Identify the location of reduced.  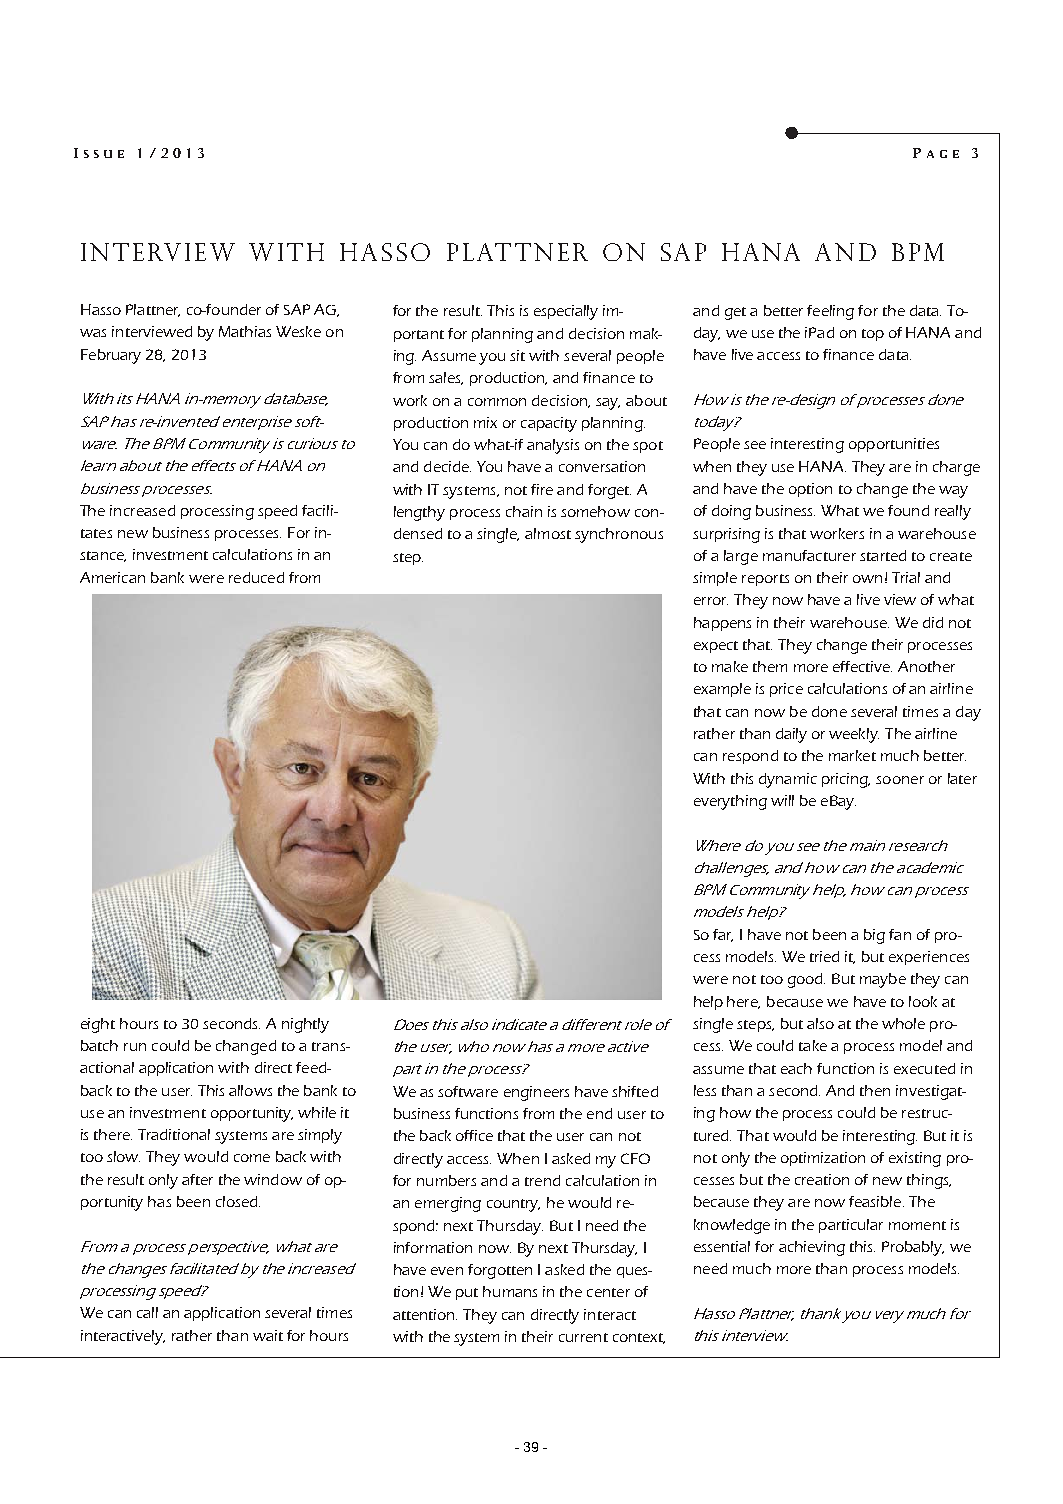
(256, 577).
